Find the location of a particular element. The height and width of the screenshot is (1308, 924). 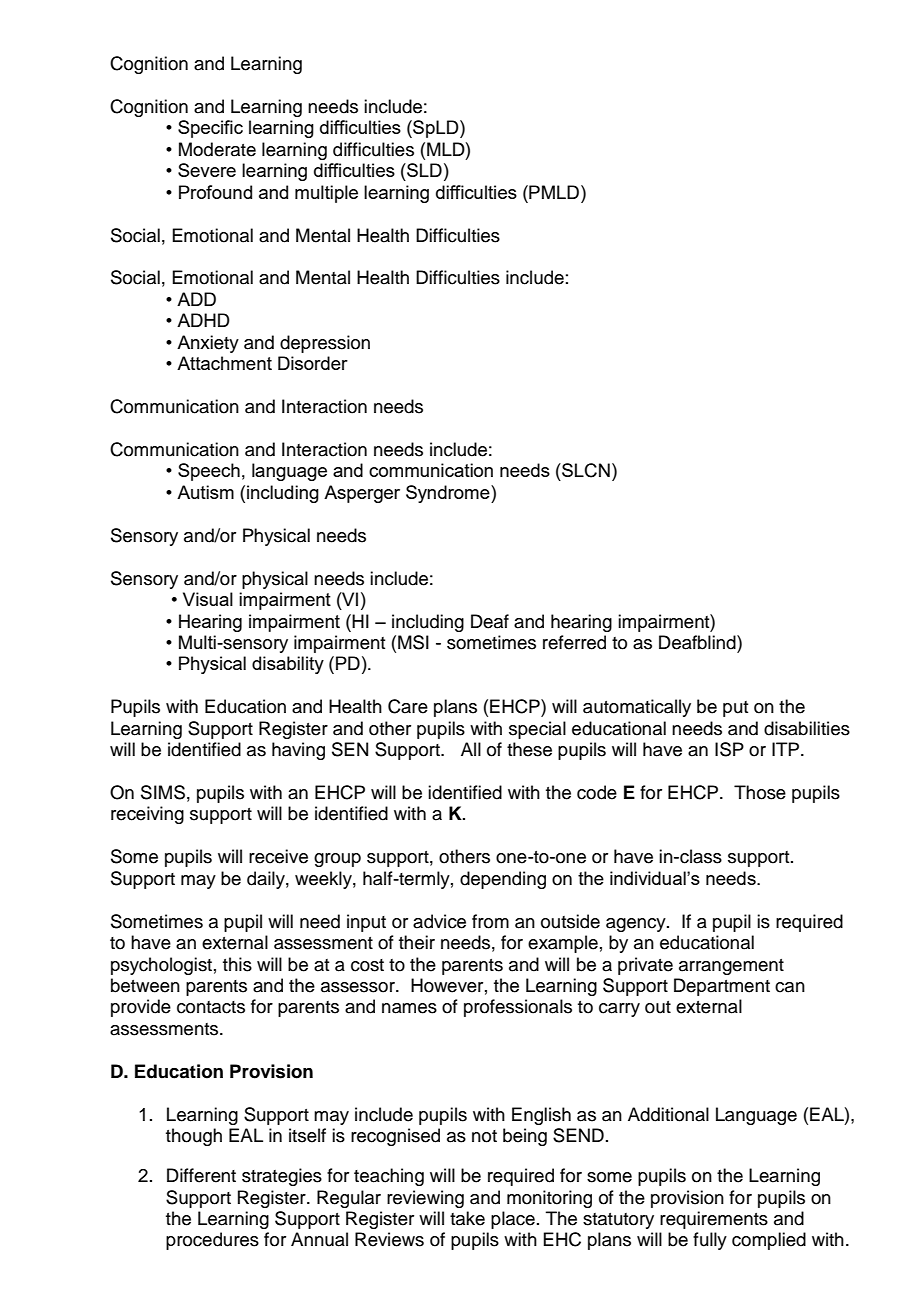

requirements is located at coordinates (714, 1220).
